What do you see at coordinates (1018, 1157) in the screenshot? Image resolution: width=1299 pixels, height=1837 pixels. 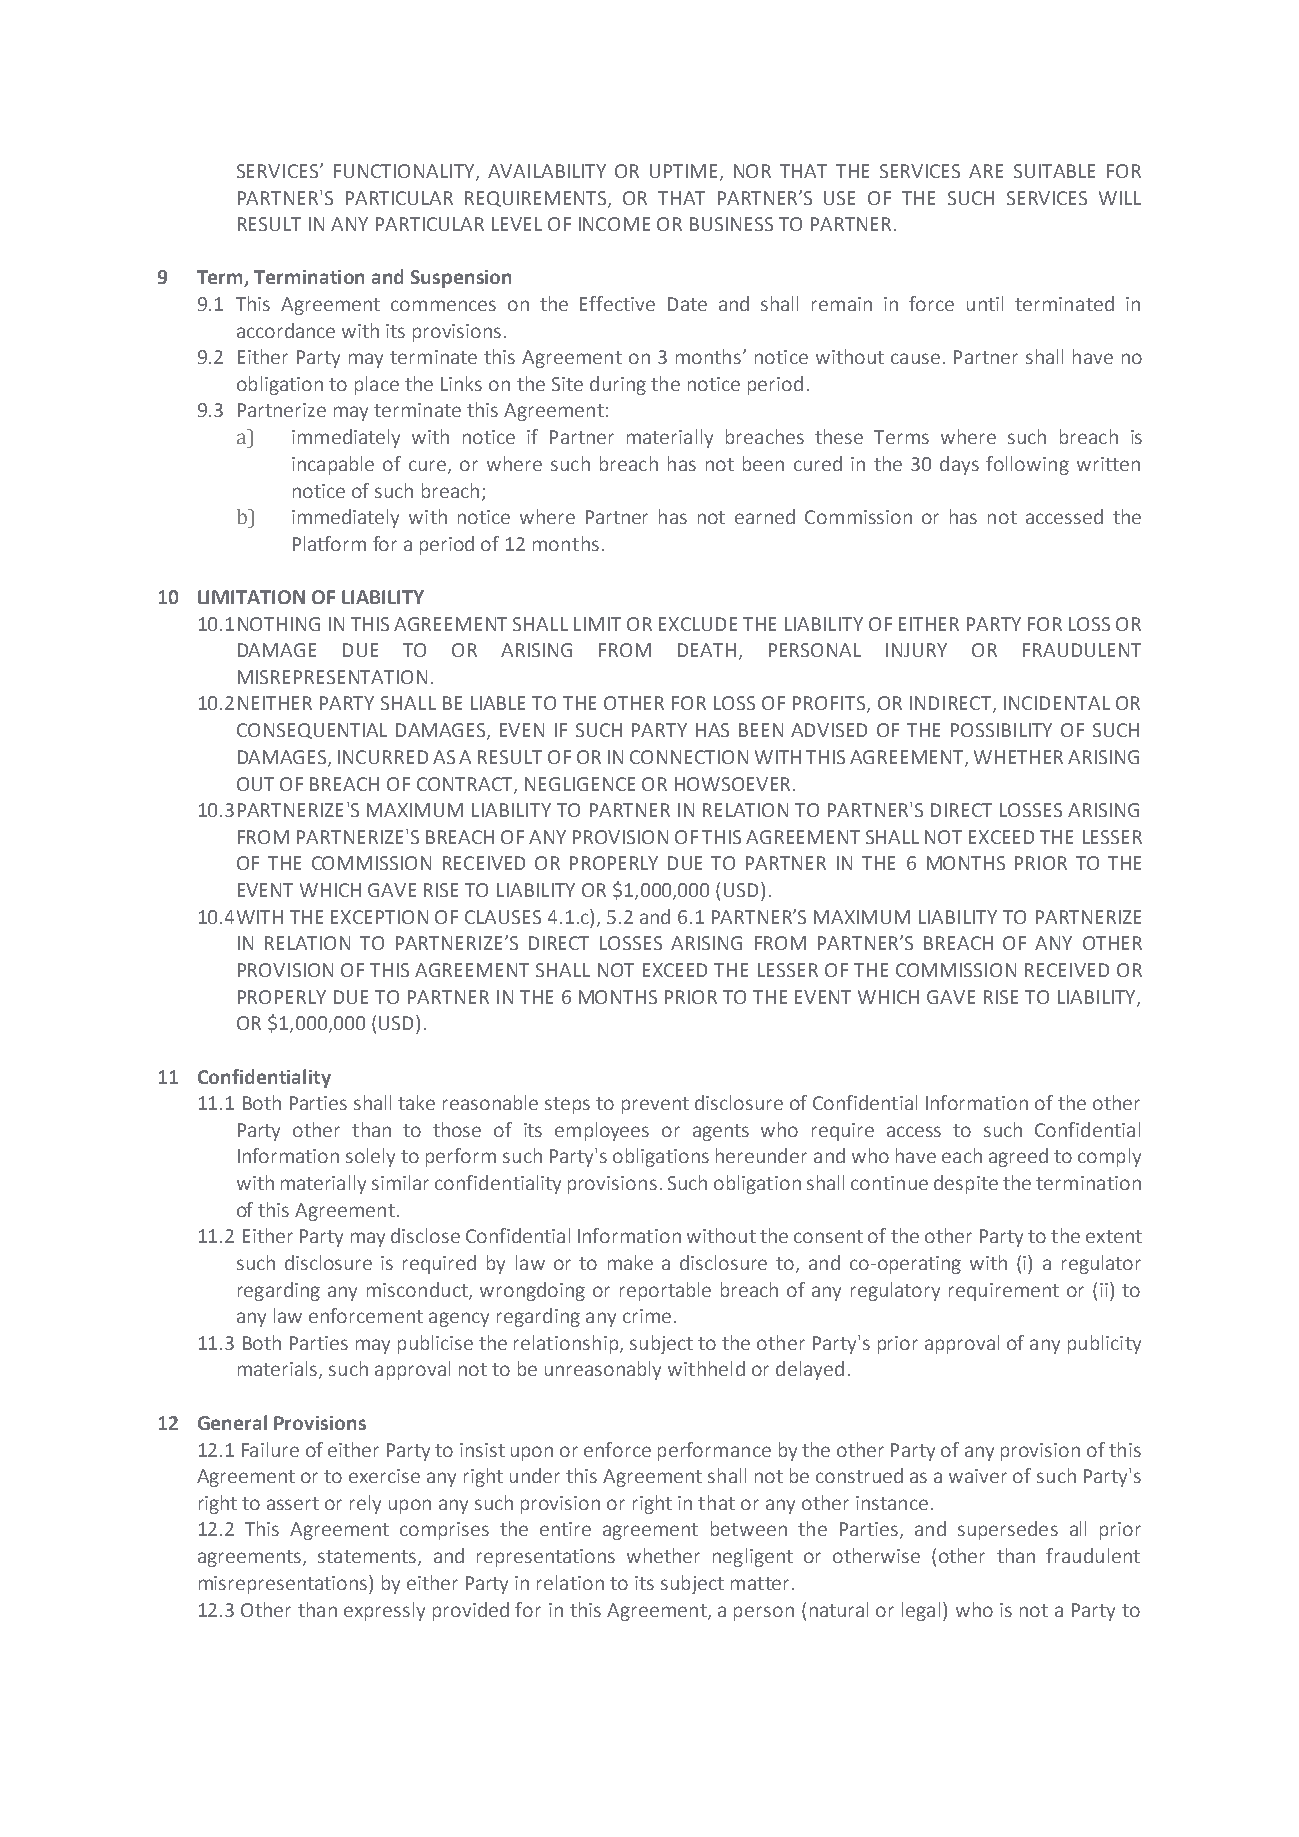 I see `agreed` at bounding box center [1018, 1157].
